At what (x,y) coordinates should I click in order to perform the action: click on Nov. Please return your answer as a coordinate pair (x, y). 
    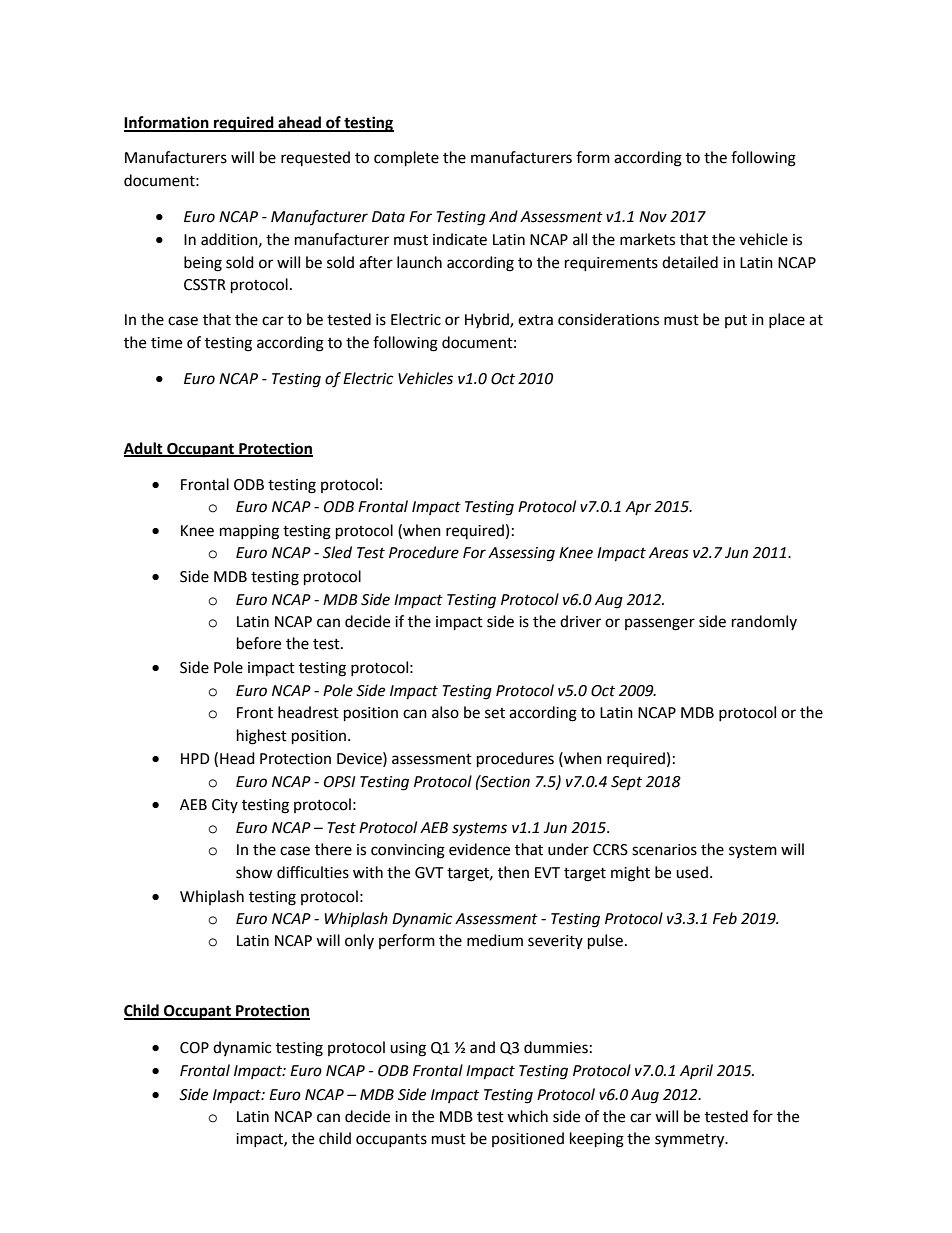
    Looking at the image, I should click on (653, 217).
